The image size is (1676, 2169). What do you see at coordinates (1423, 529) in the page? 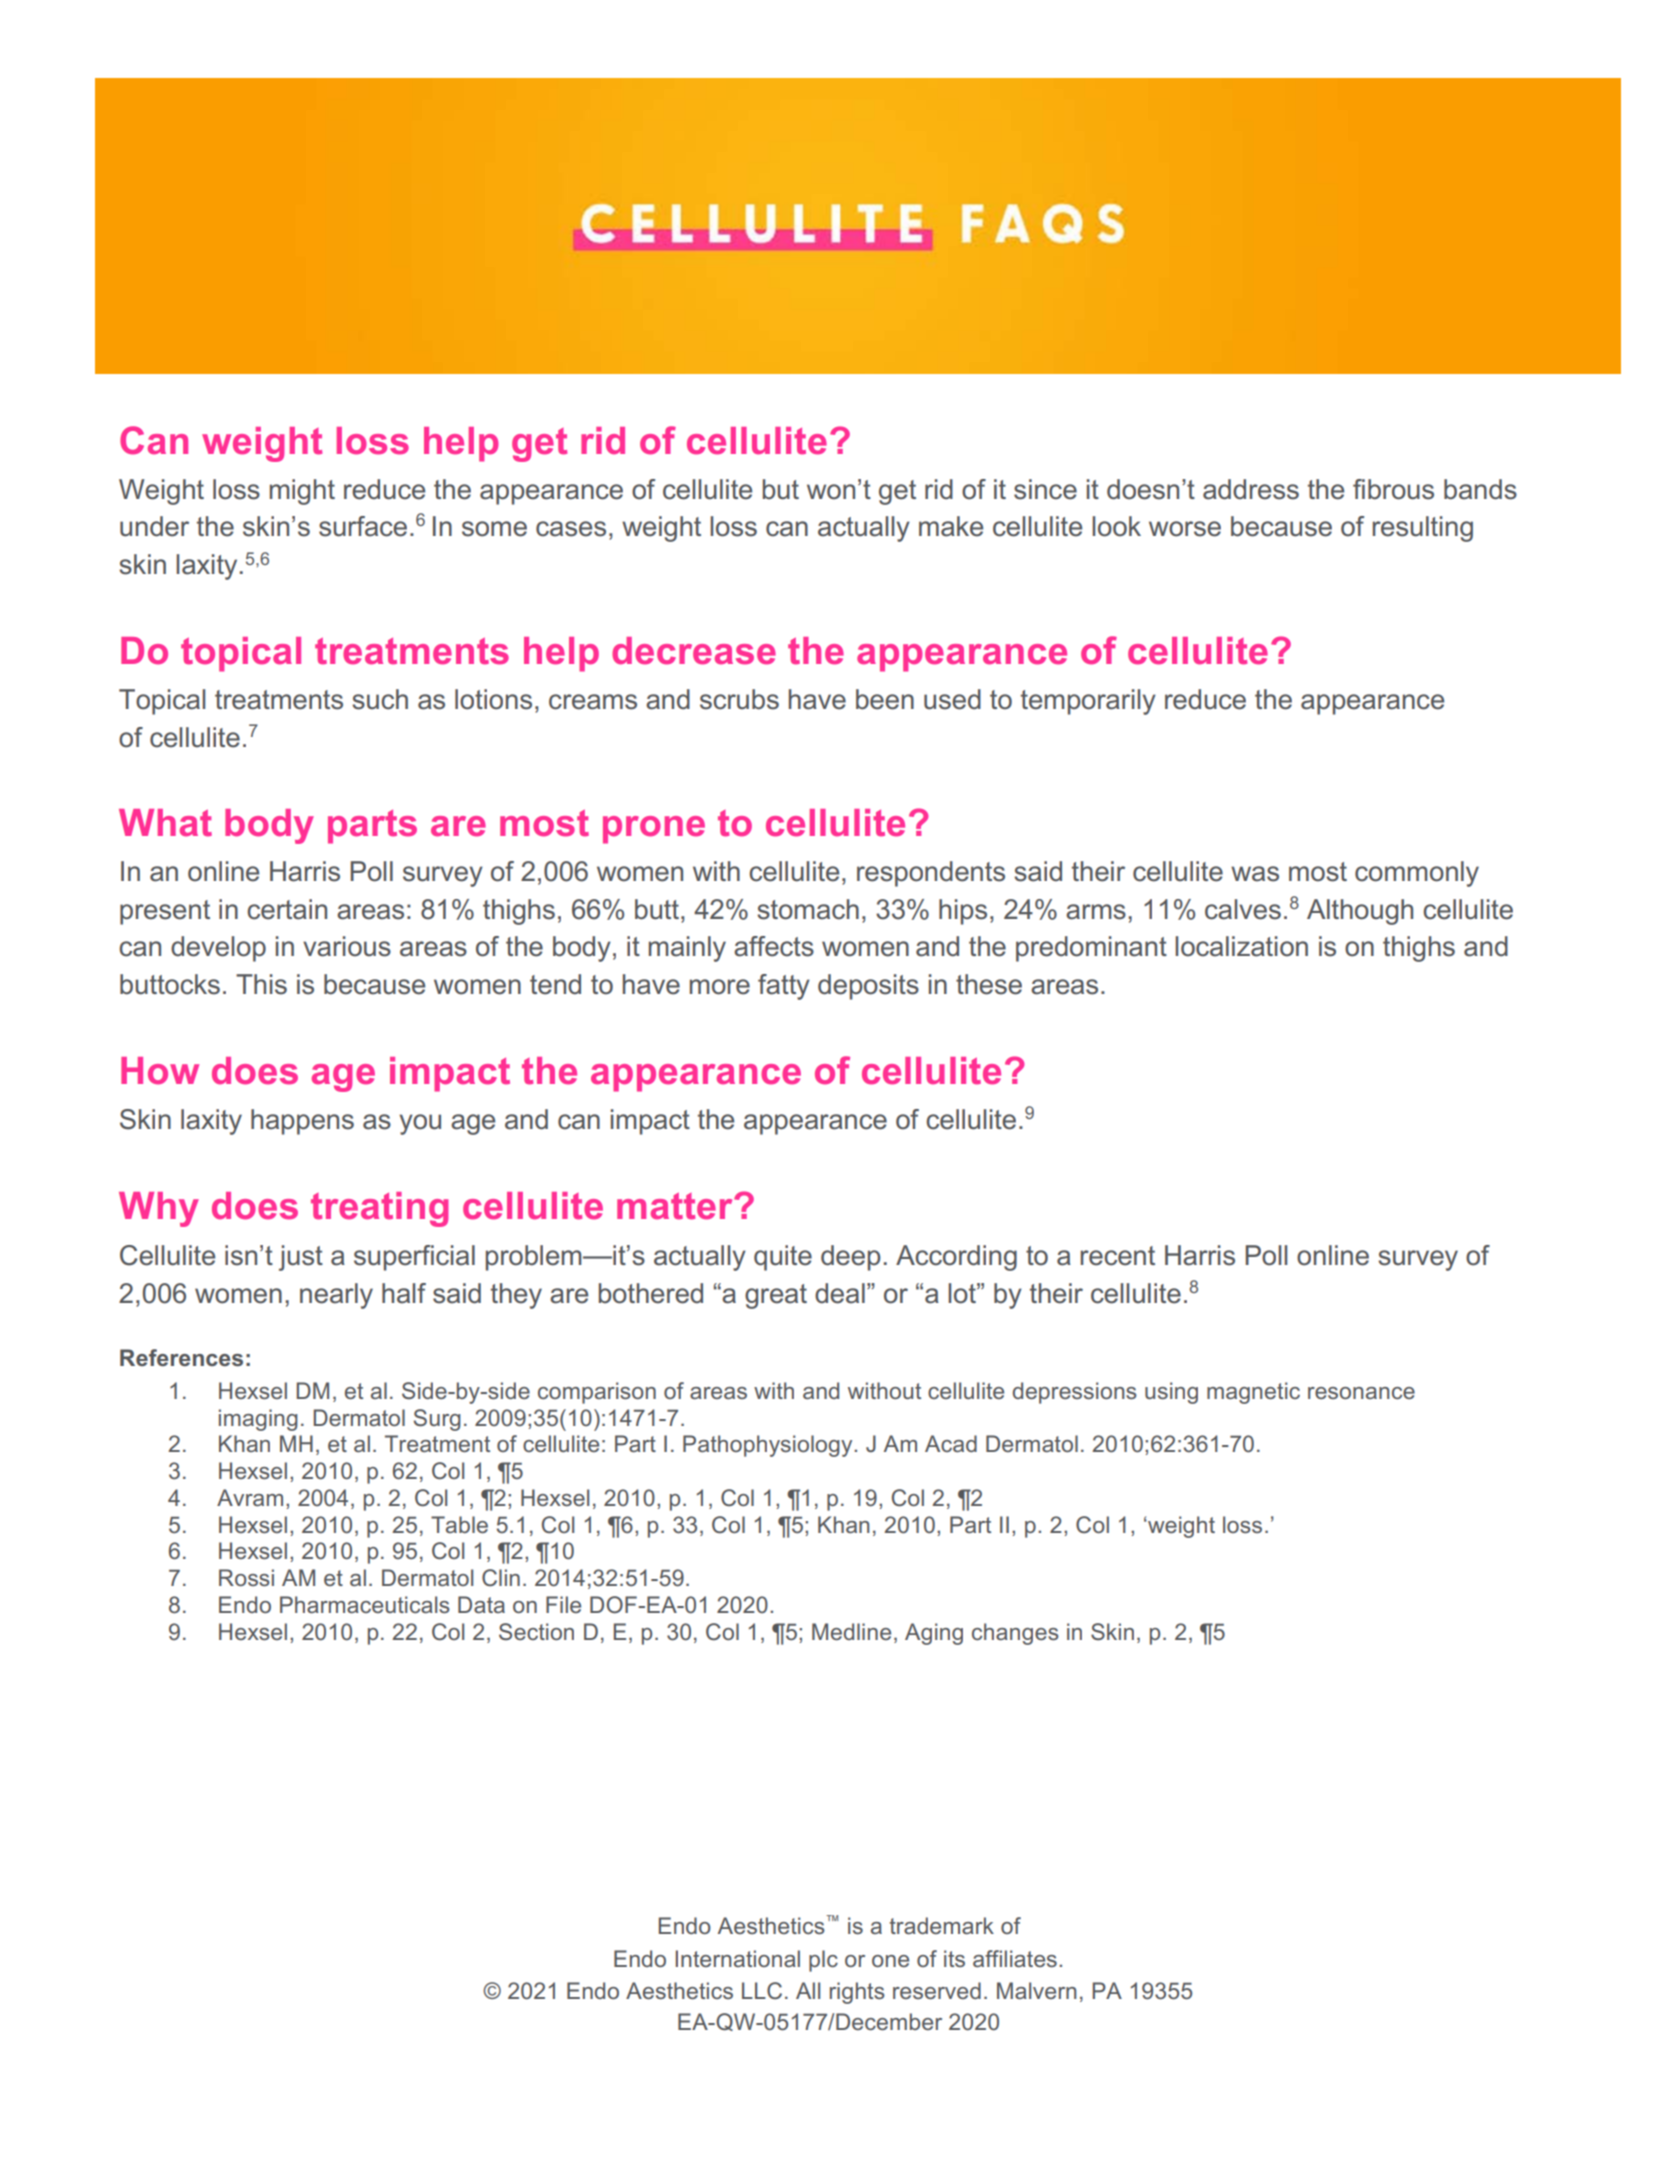
I see `resulting` at bounding box center [1423, 529].
